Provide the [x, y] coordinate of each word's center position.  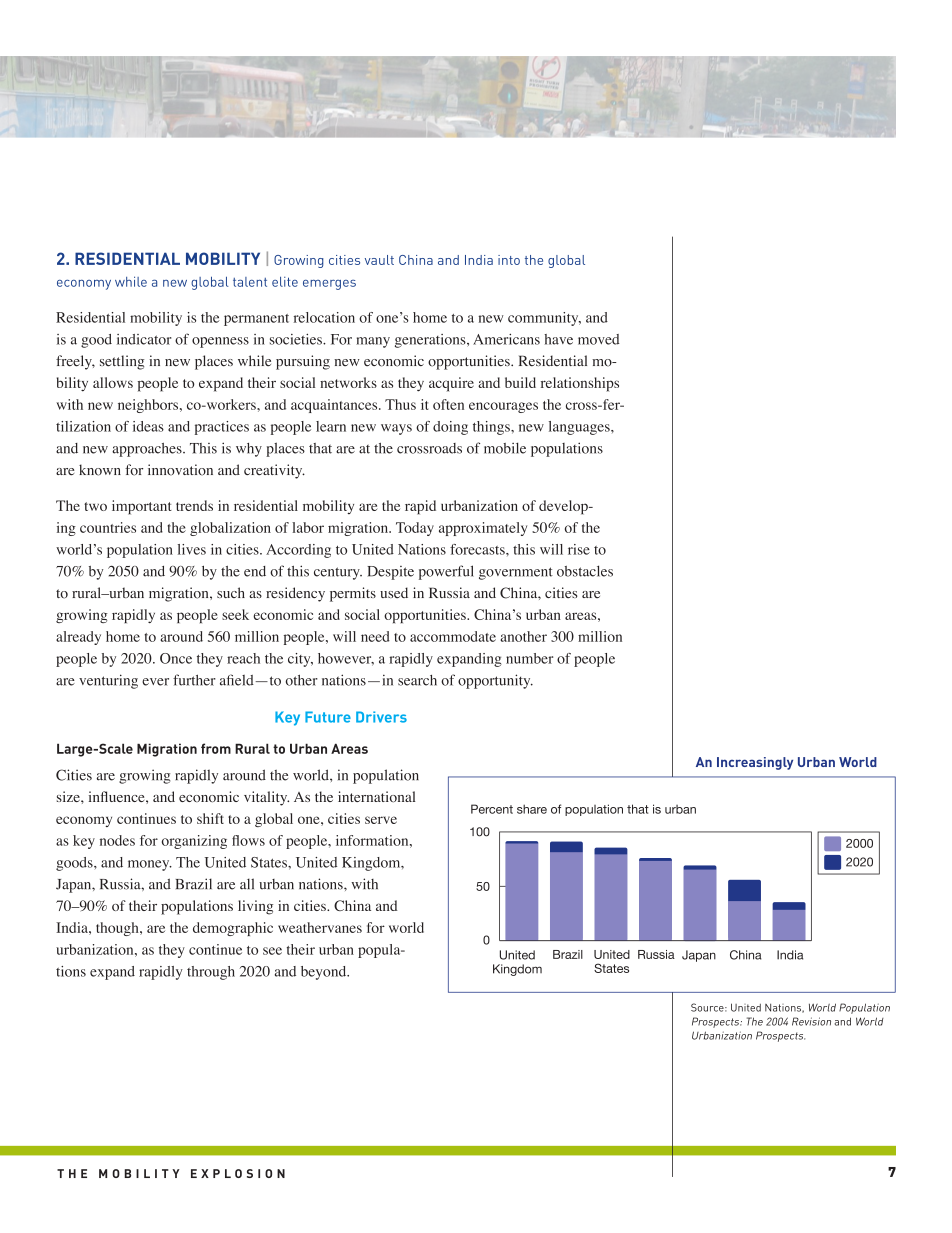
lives [192, 549]
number [529, 658]
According [298, 551]
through [211, 973]
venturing [108, 681]
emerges [329, 285]
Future [328, 717]
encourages [503, 407]
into [509, 260]
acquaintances [335, 406]
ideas [148, 426]
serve [381, 820]
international [377, 796]
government [516, 573]
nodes [117, 840]
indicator [144, 339]
